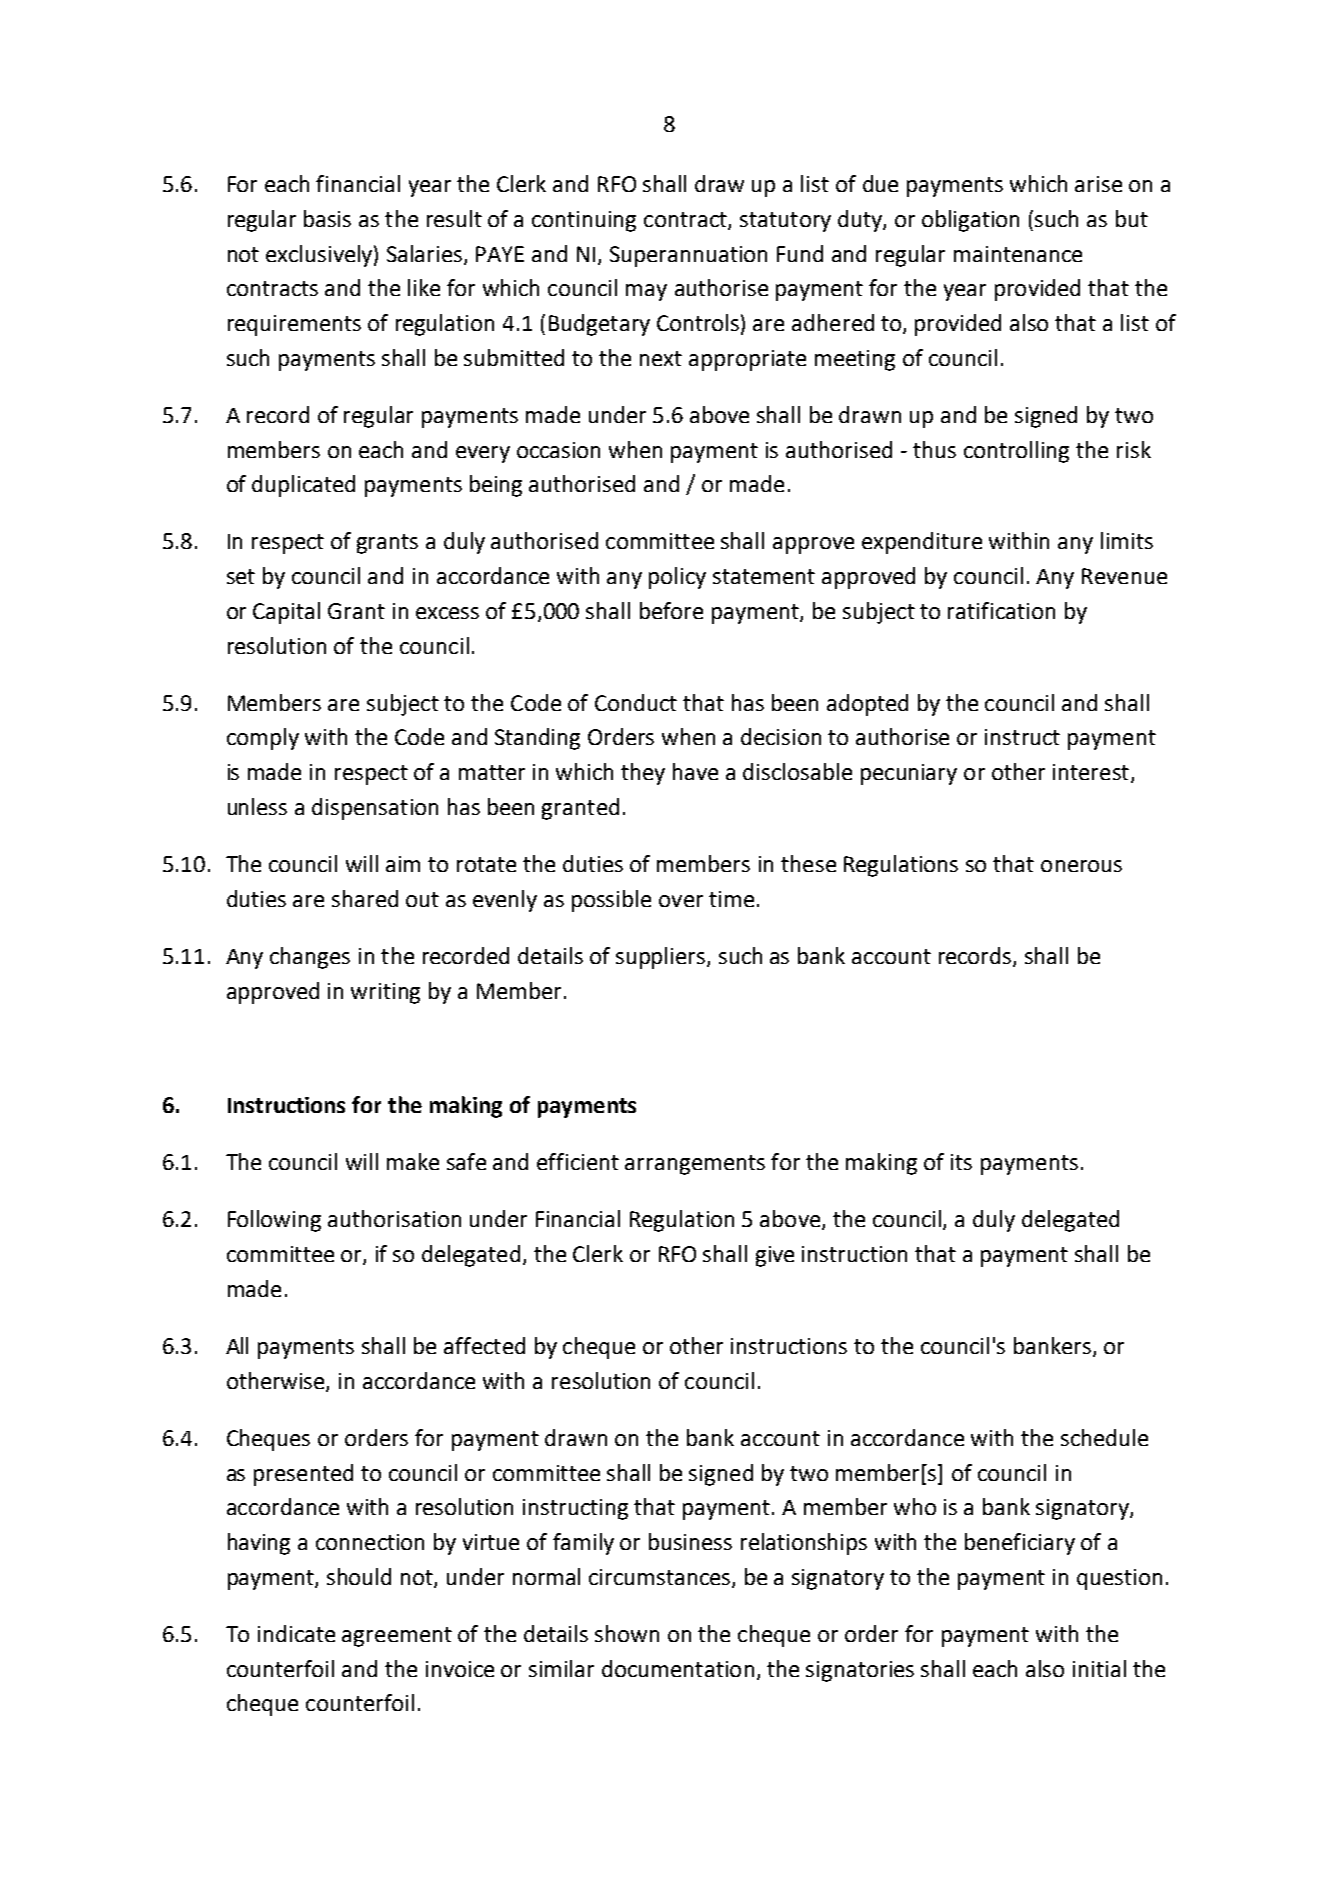 This screenshot has width=1338, height=1892. What do you see at coordinates (681, 901) in the screenshot?
I see `over` at bounding box center [681, 901].
